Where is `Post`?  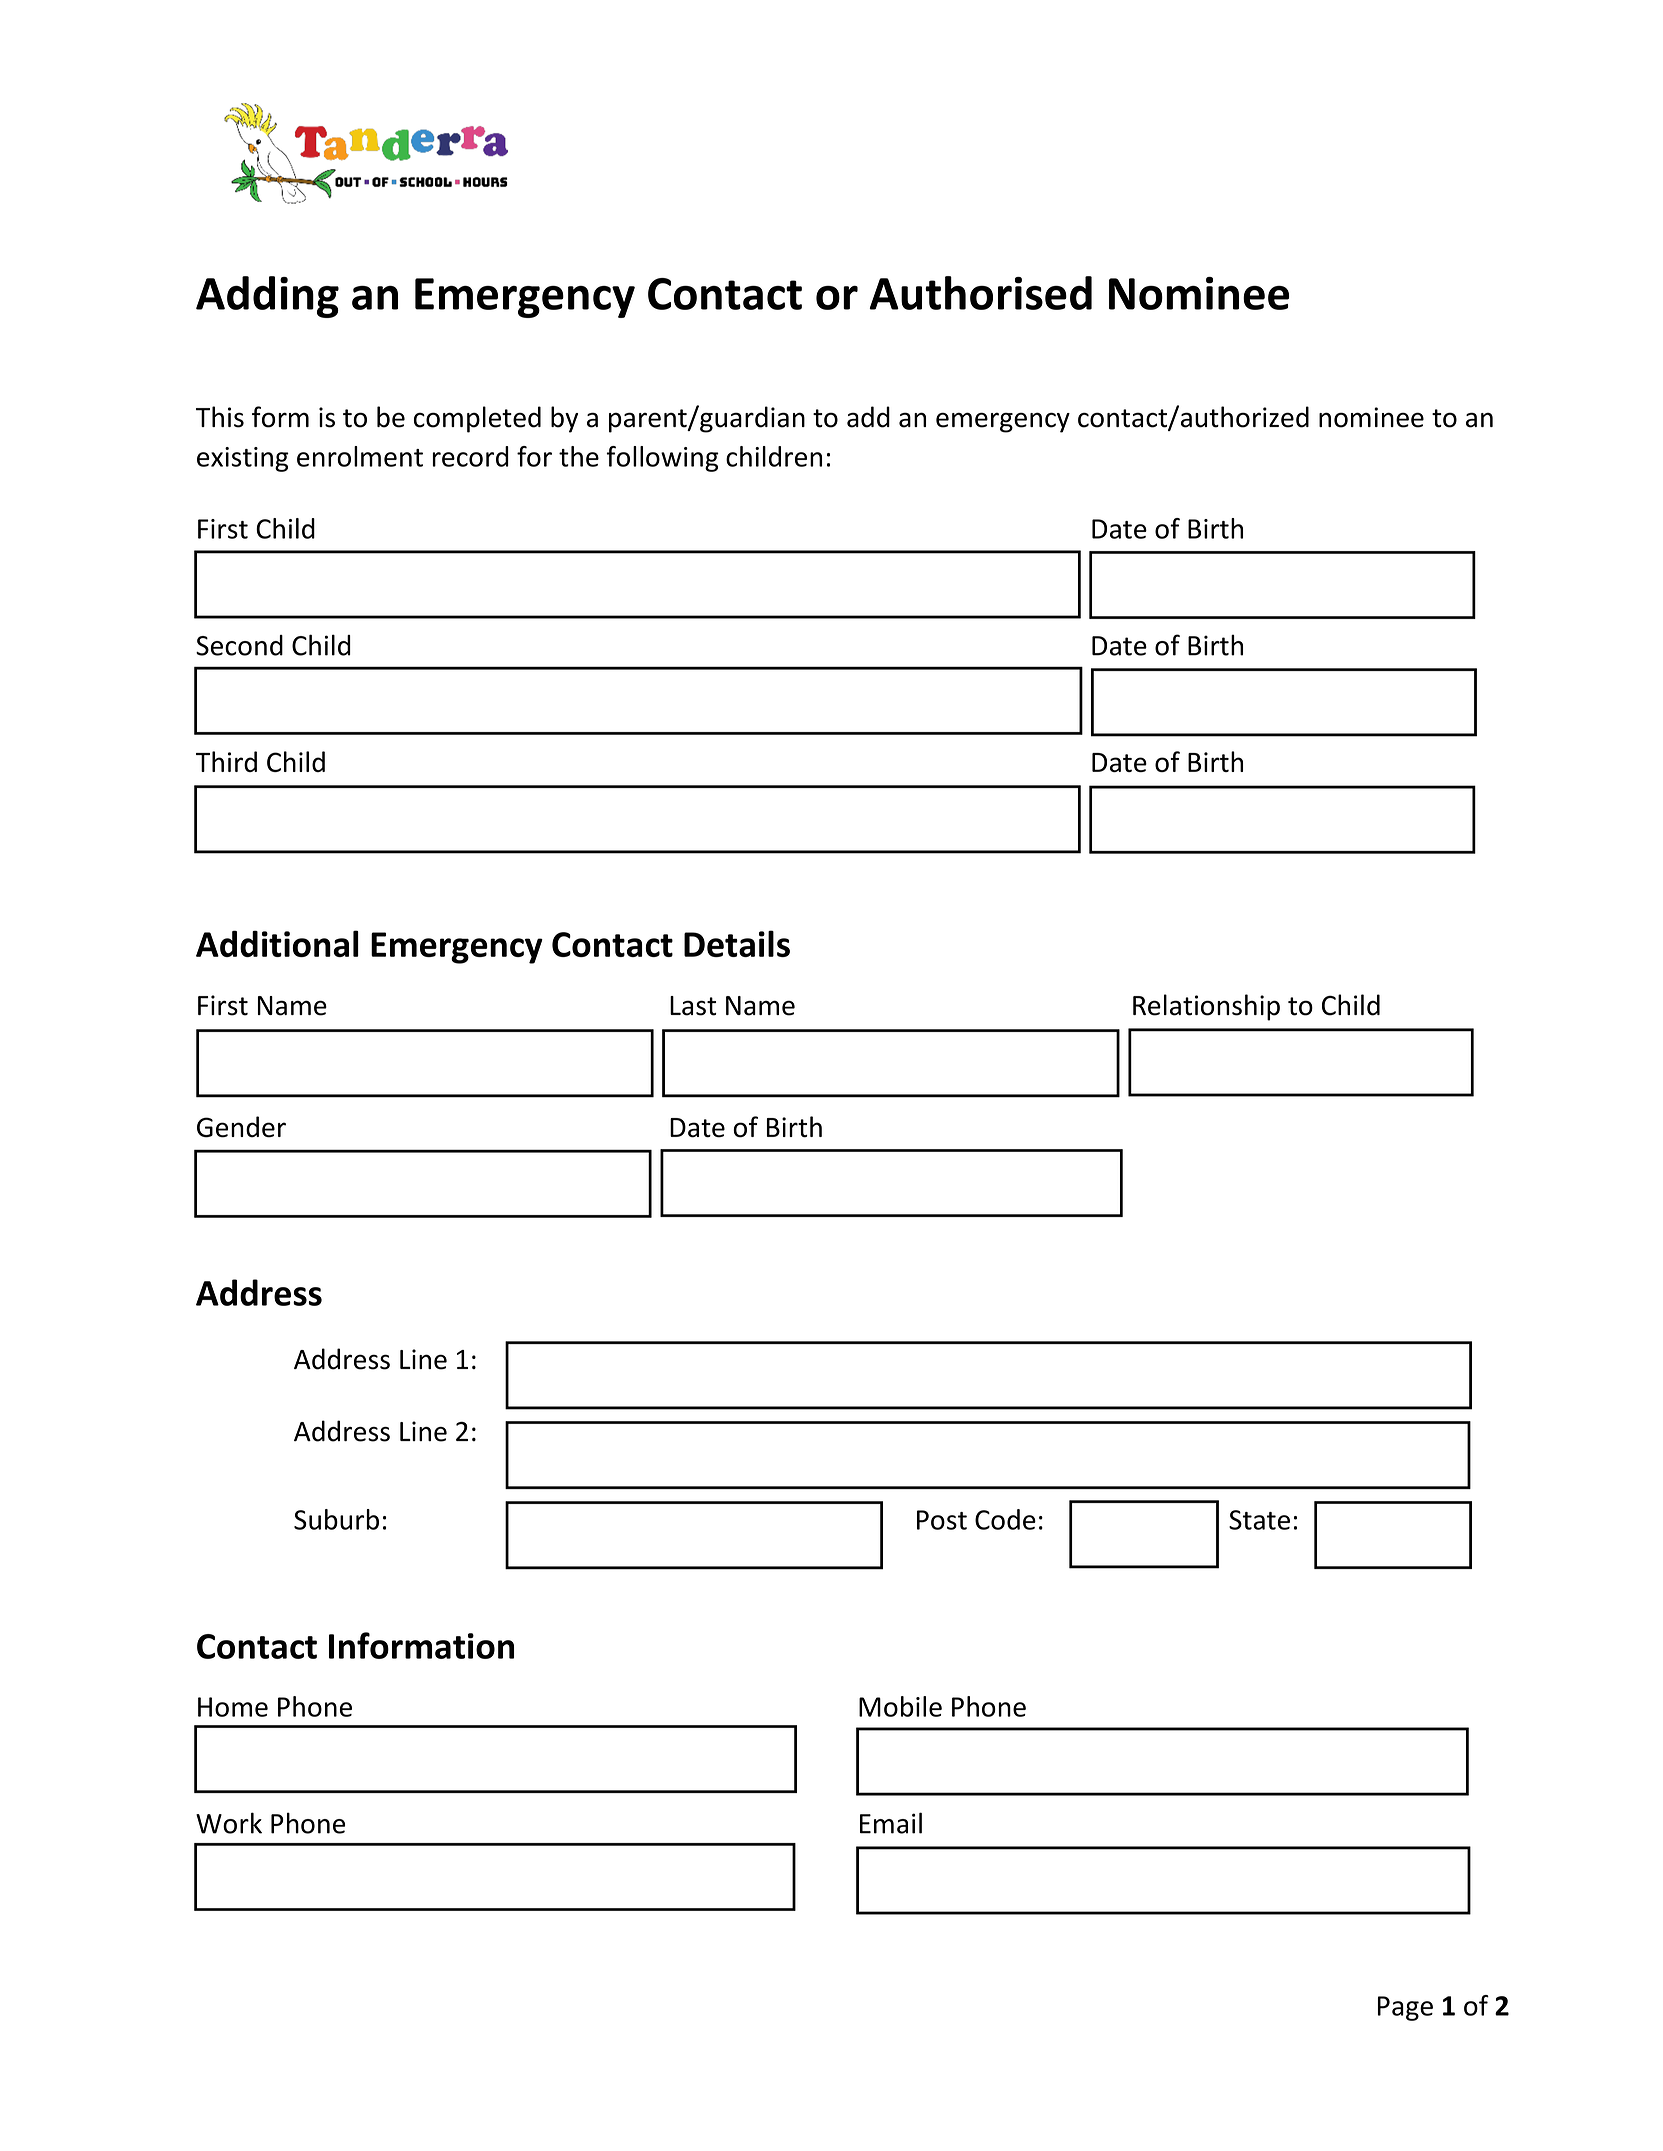 Post is located at coordinates (942, 1520).
